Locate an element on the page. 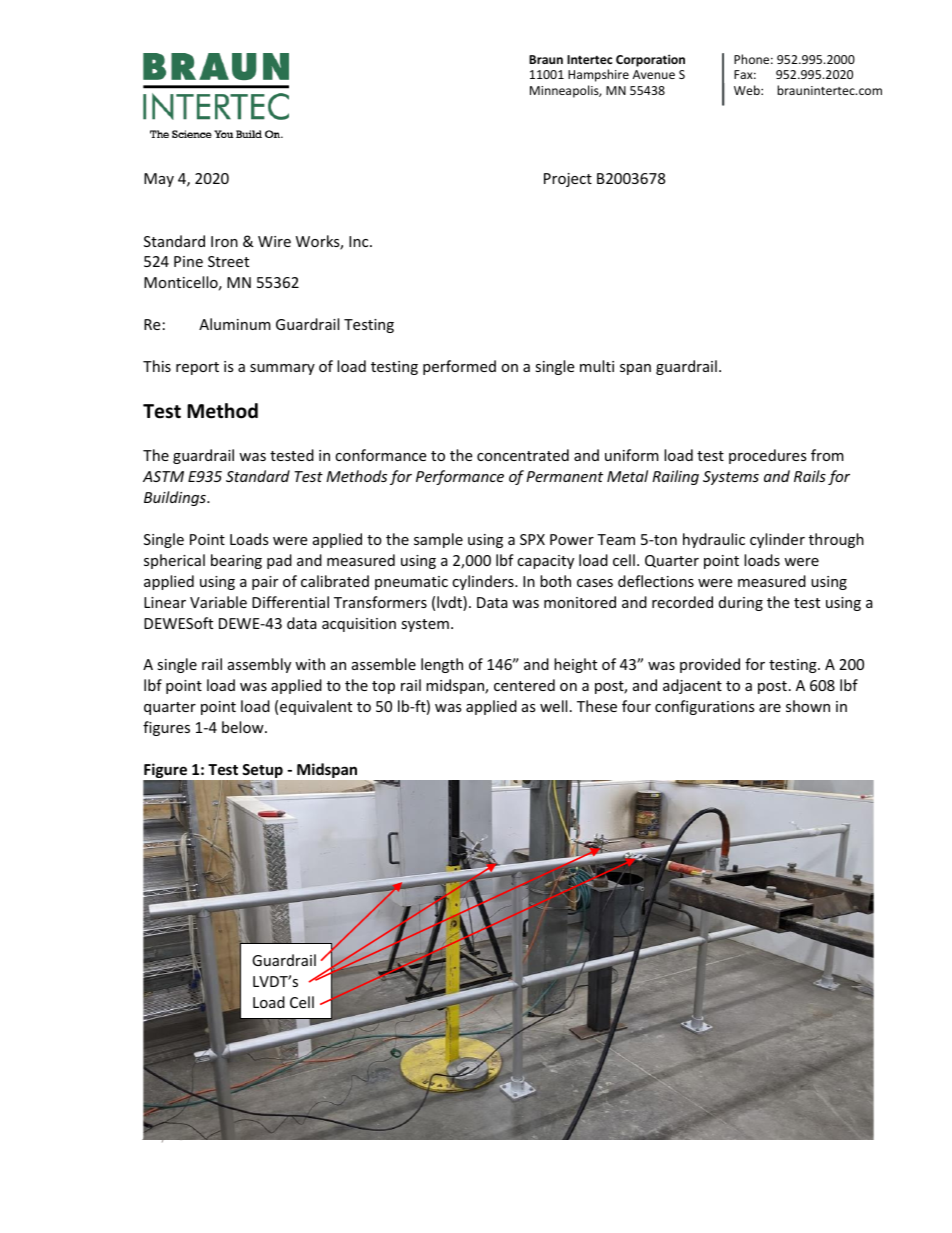 The width and height of the page is (952, 1233). procedures is located at coordinates (768, 456).
